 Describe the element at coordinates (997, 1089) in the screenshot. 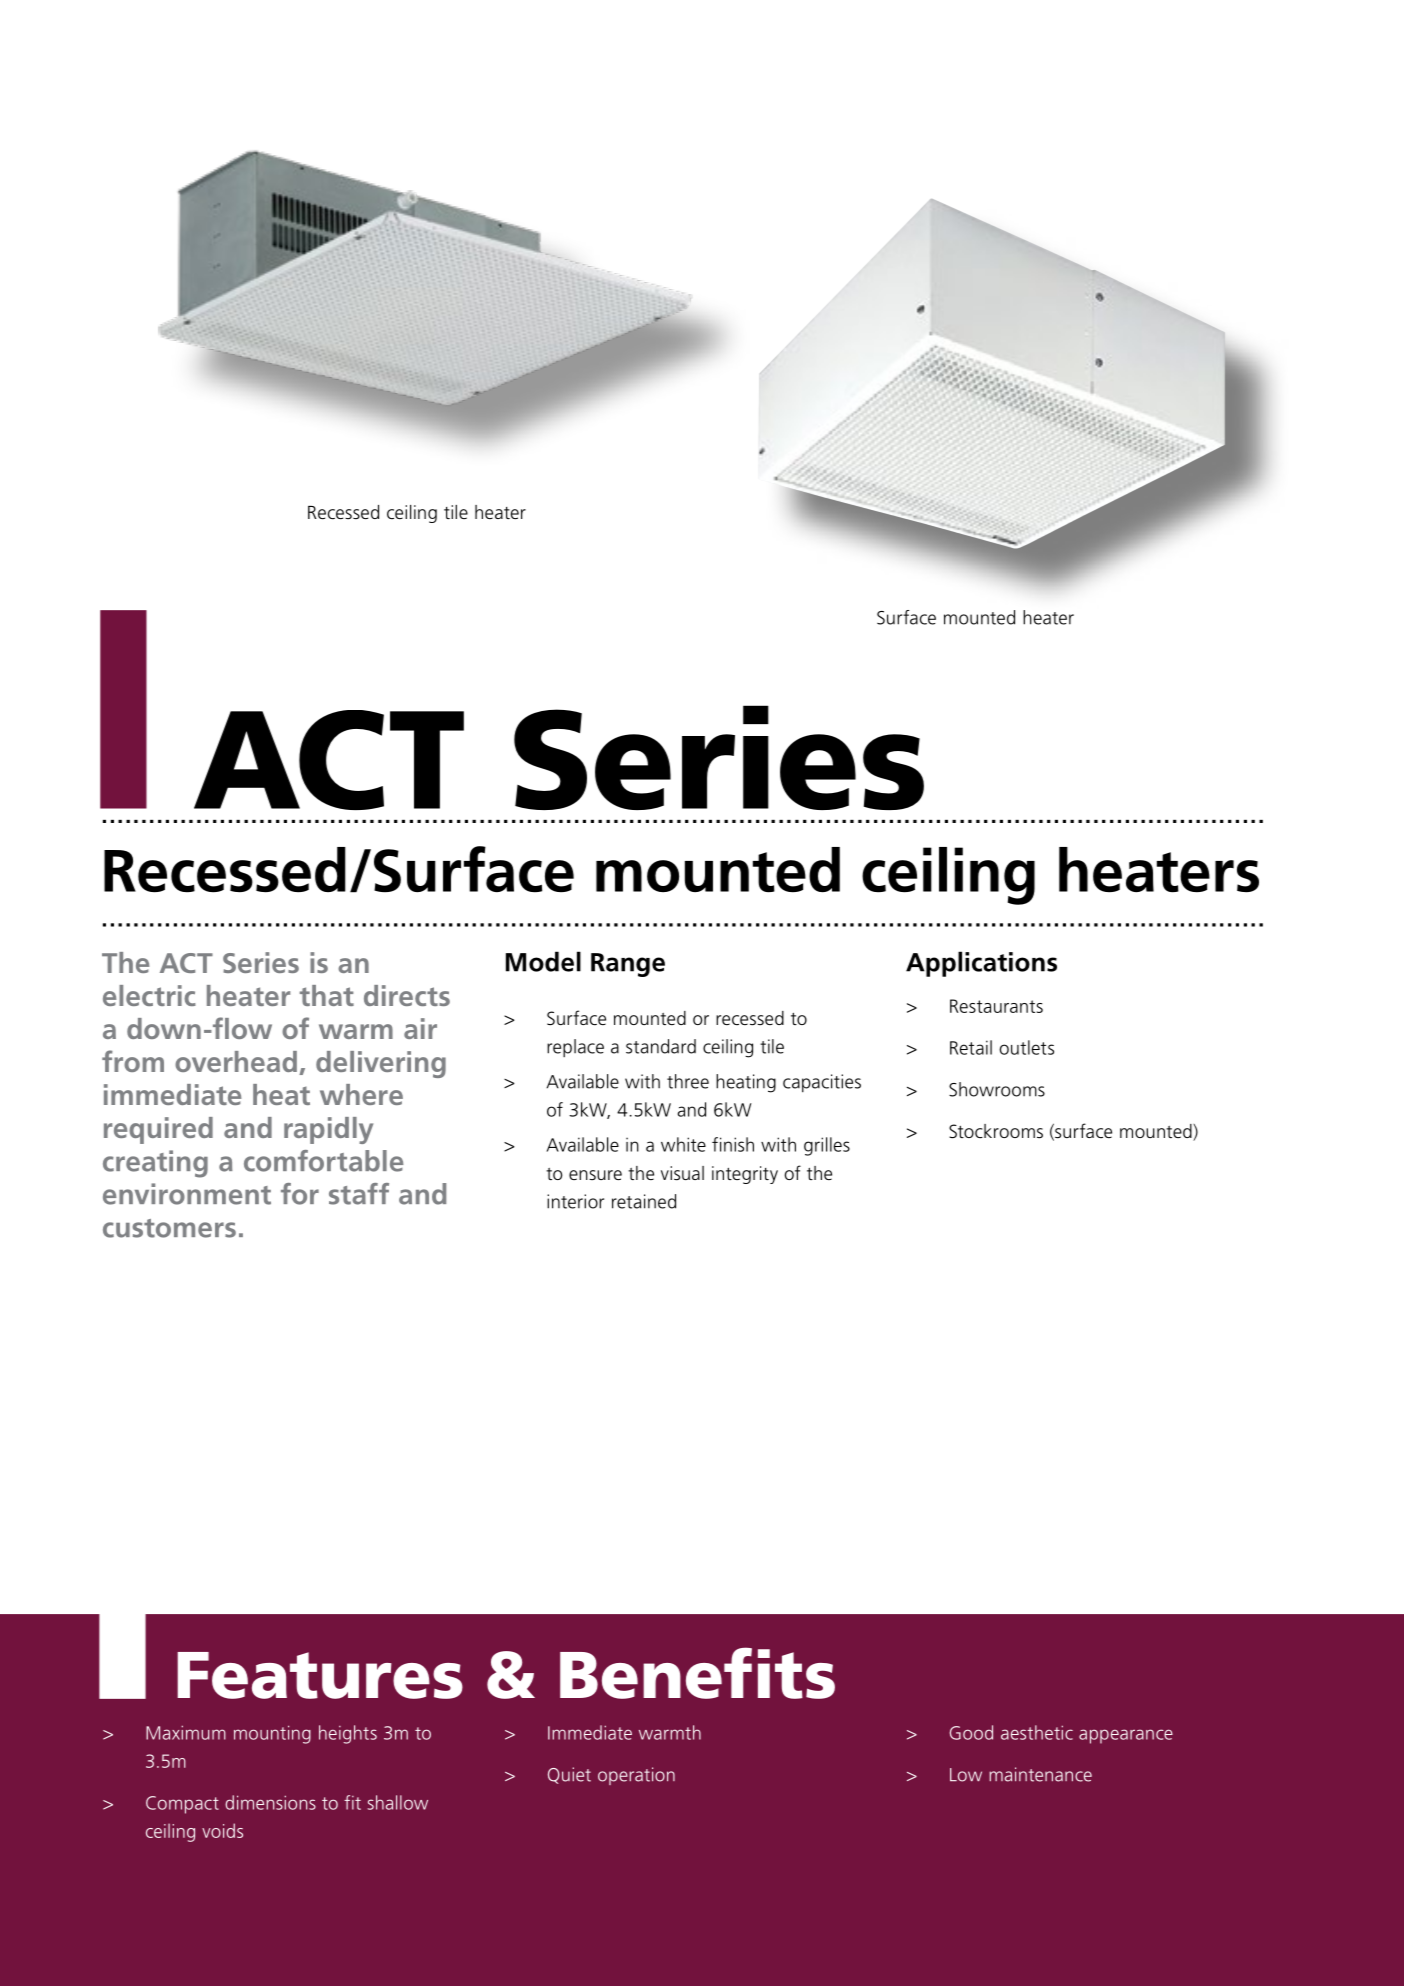

I see `Showrooms` at that location.
